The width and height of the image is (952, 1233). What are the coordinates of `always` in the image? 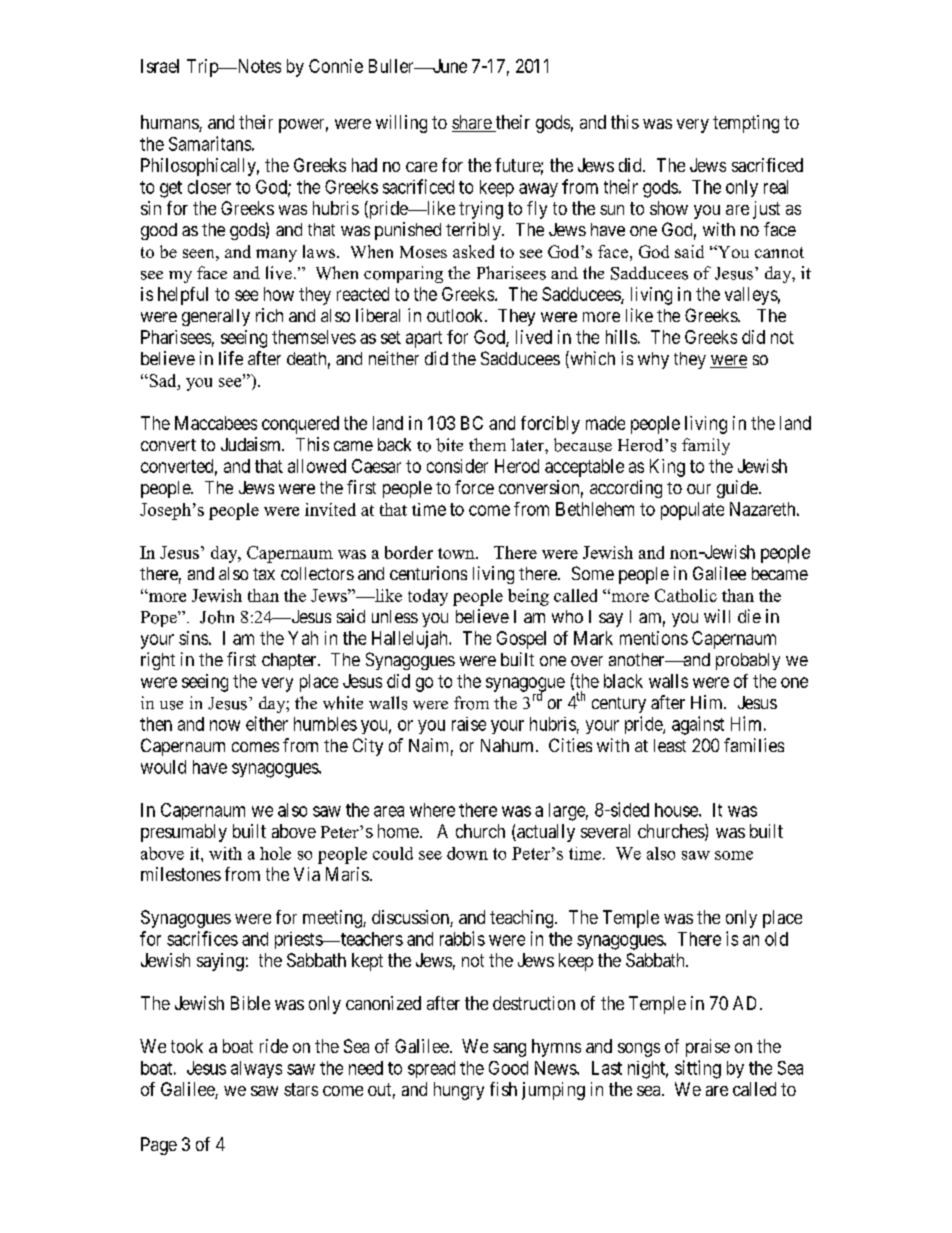 It's located at (256, 1069).
